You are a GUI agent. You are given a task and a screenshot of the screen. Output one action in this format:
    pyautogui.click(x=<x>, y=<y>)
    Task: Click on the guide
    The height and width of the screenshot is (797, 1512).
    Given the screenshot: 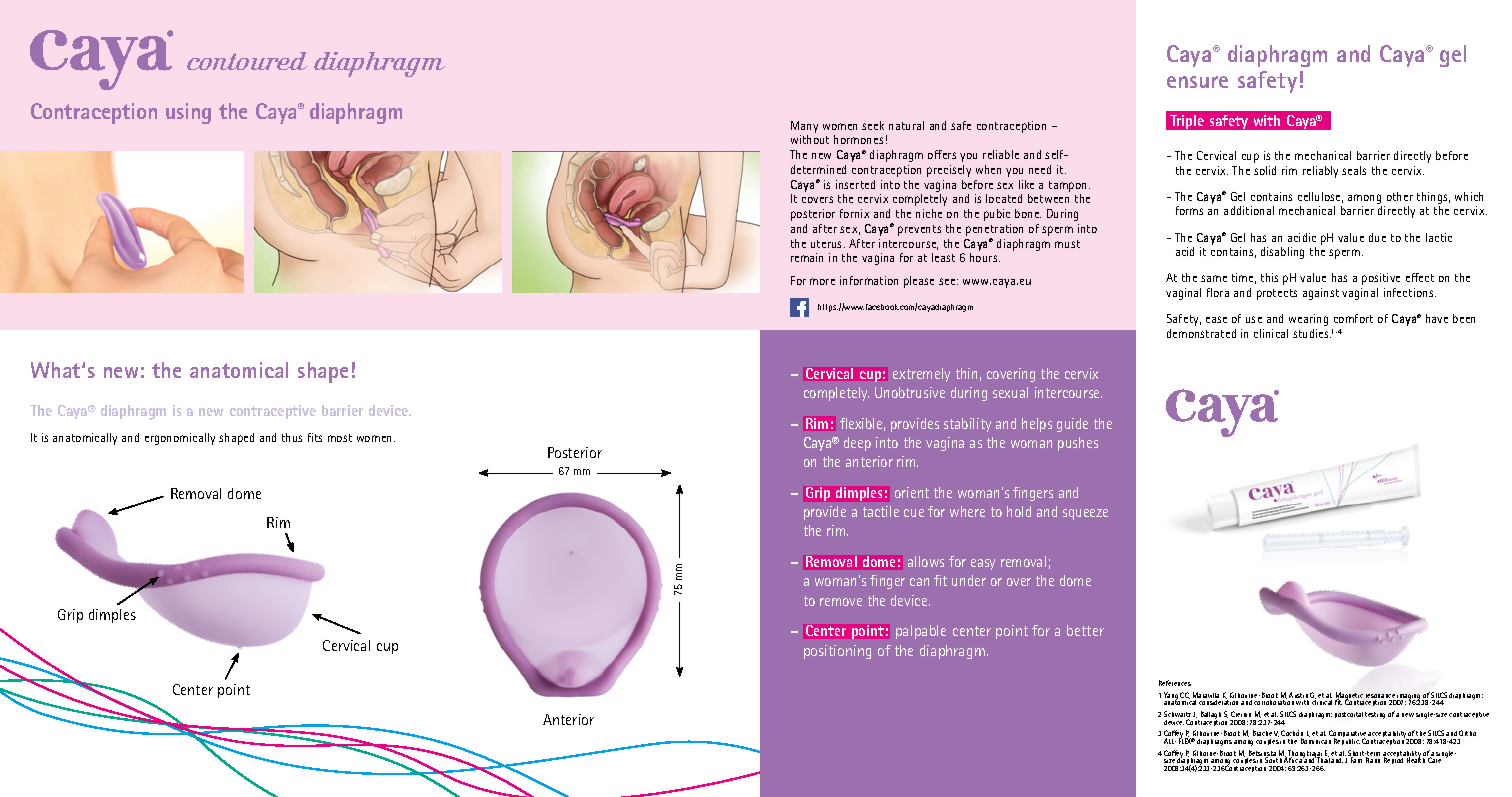 What is the action you would take?
    pyautogui.click(x=1072, y=425)
